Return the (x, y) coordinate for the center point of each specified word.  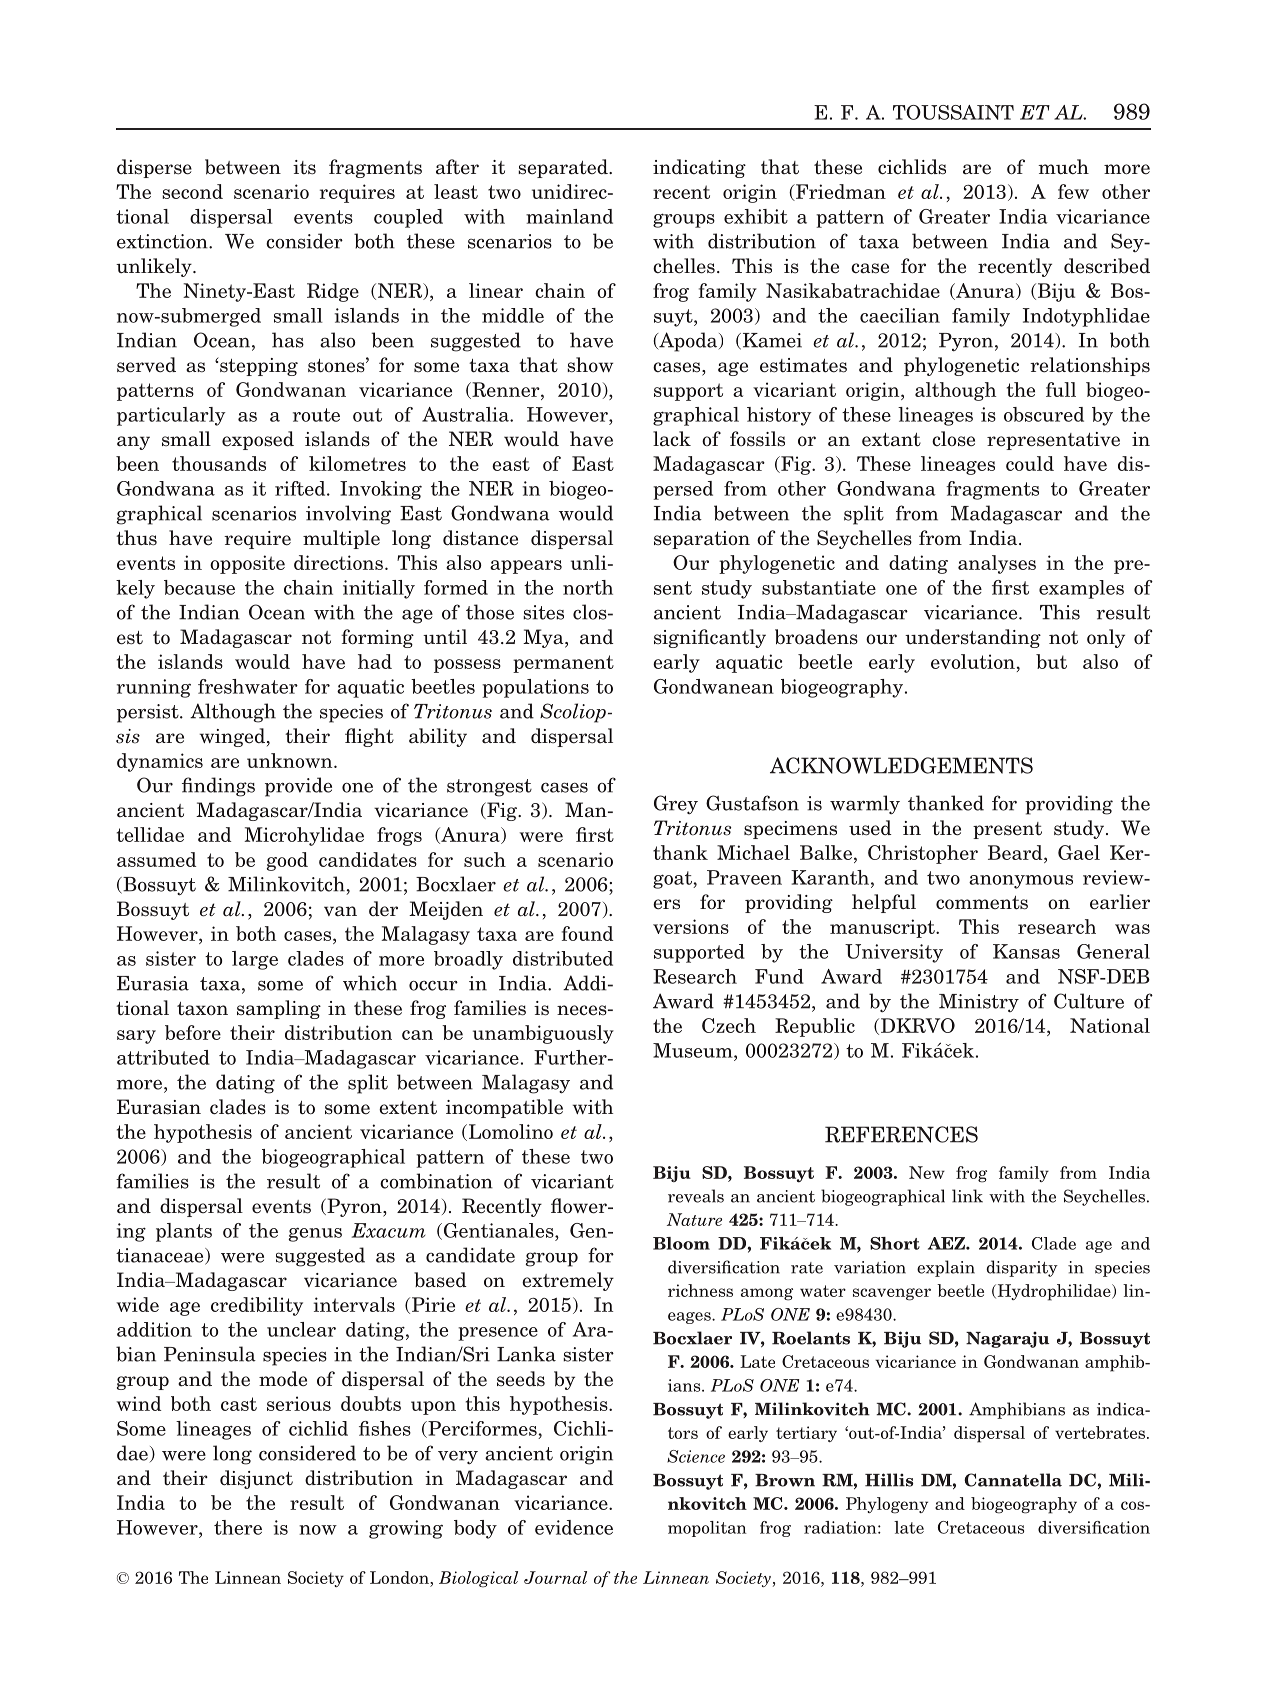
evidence (574, 1527)
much (1063, 167)
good (287, 861)
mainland (569, 216)
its (304, 167)
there (238, 1527)
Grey (676, 804)
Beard (1016, 852)
